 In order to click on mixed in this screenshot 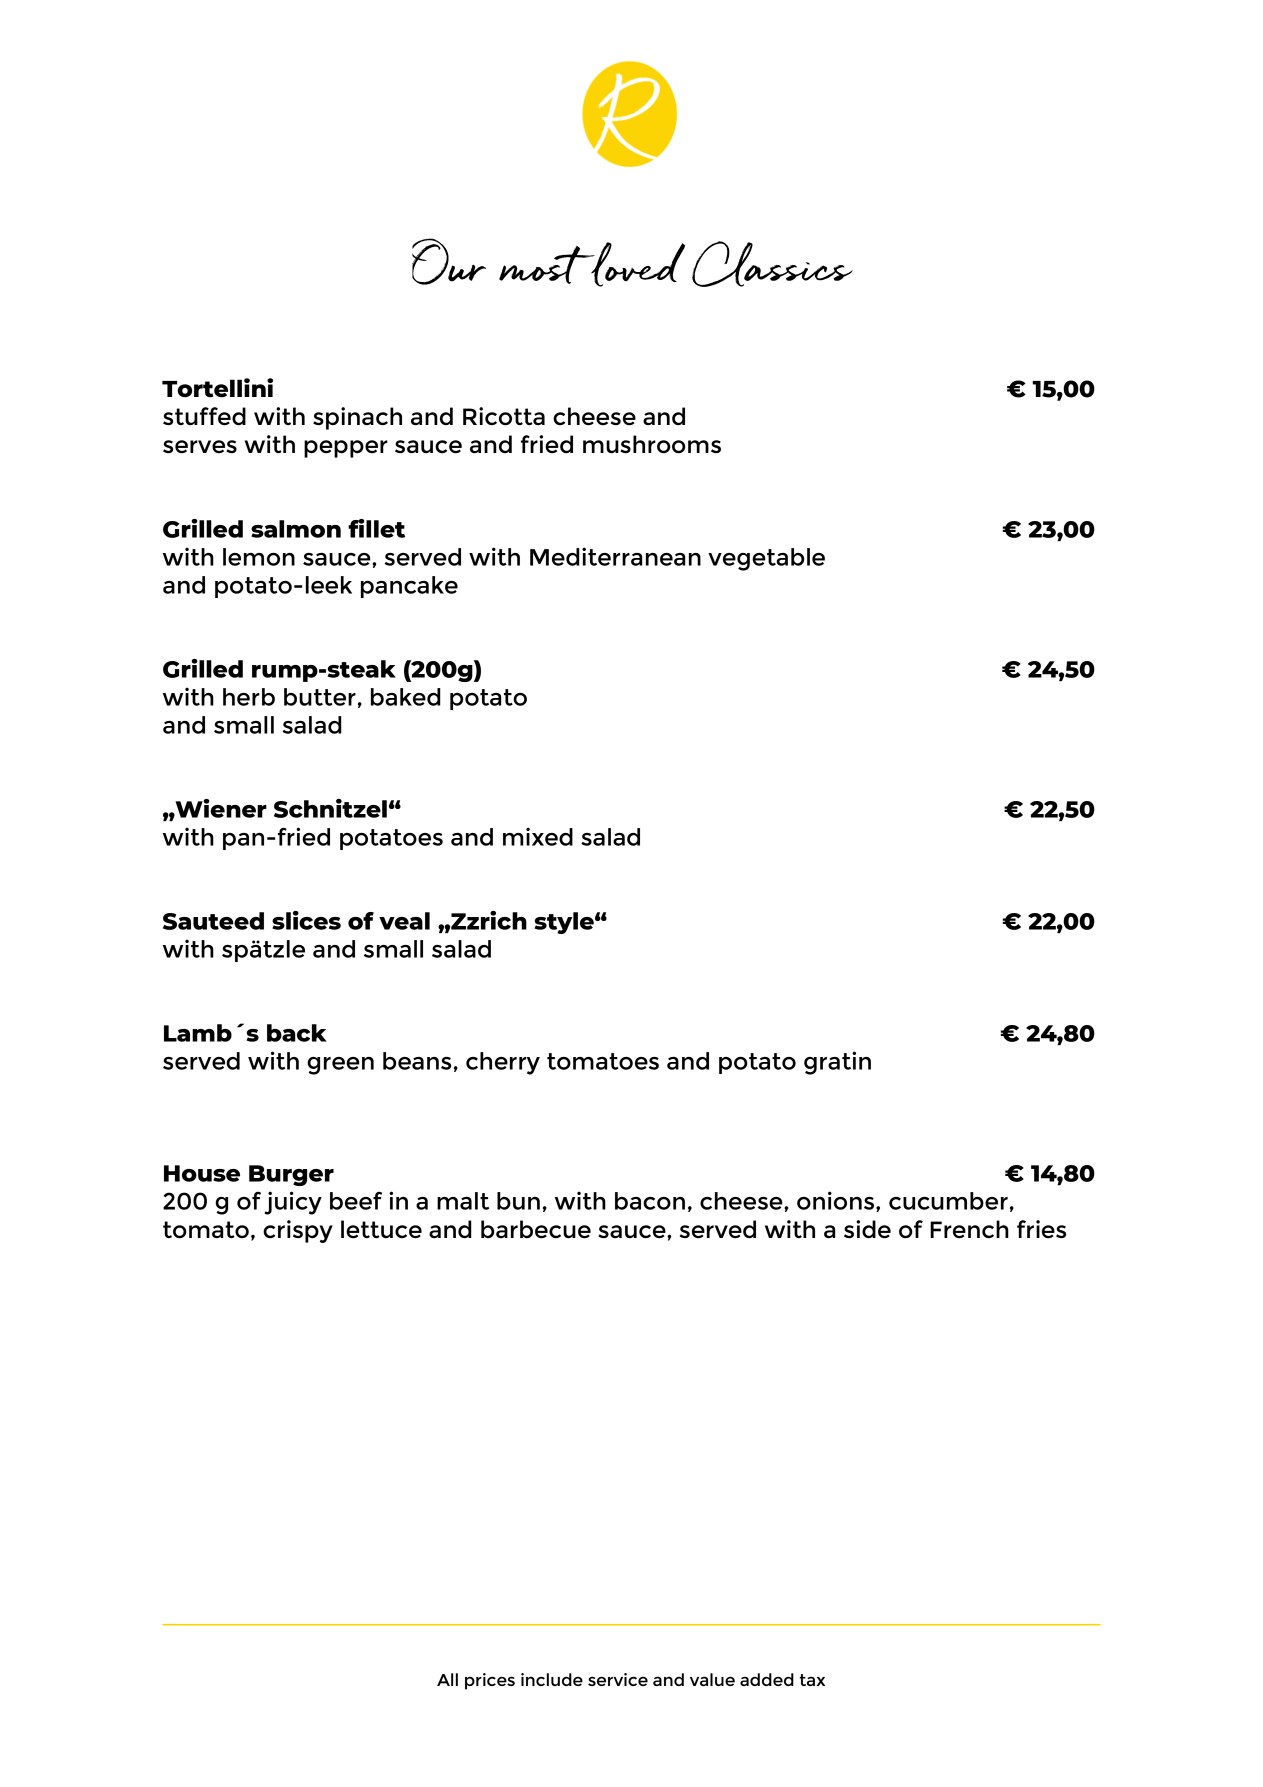, I will do `click(538, 836)`.
